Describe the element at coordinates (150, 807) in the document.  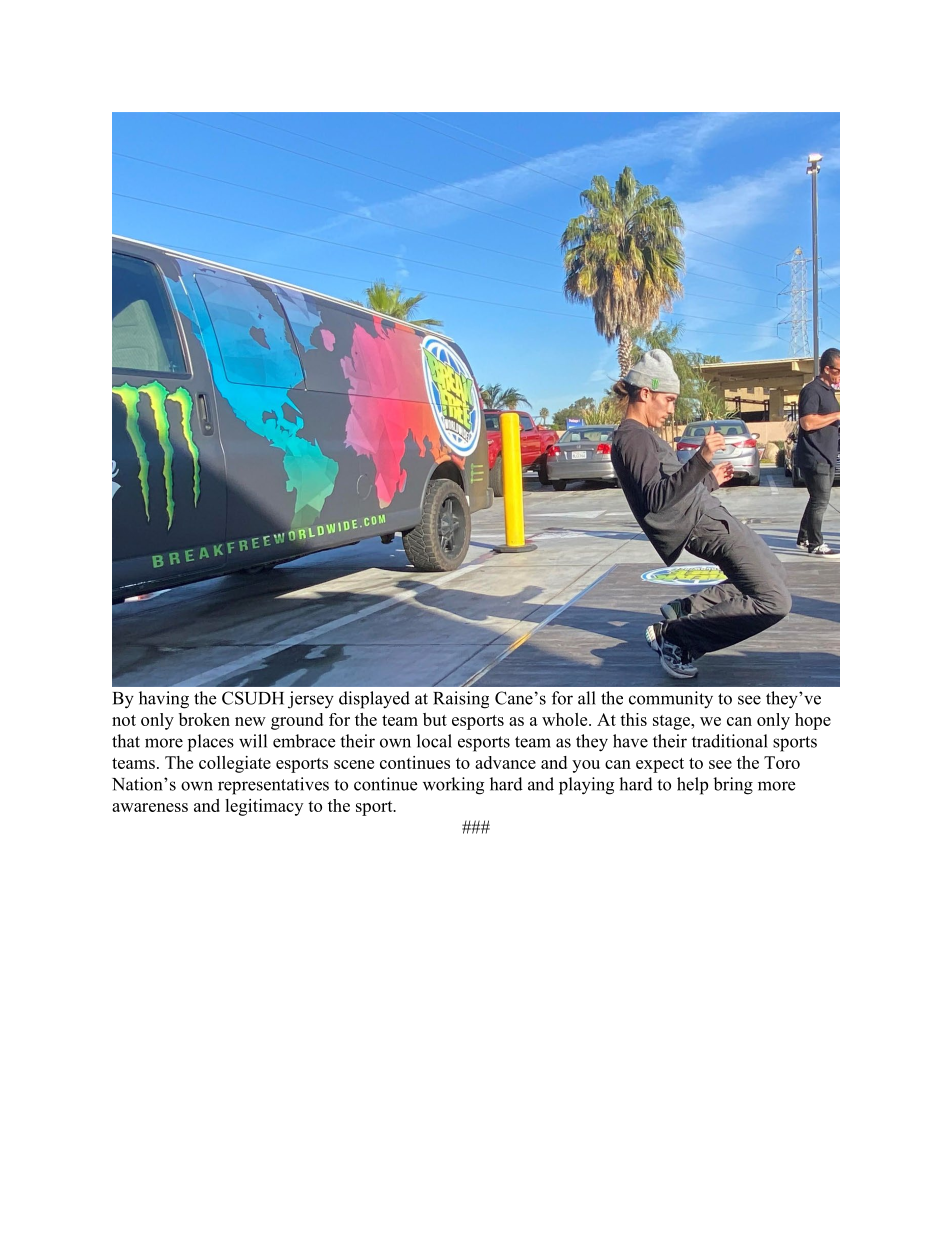
I see `awareness` at that location.
